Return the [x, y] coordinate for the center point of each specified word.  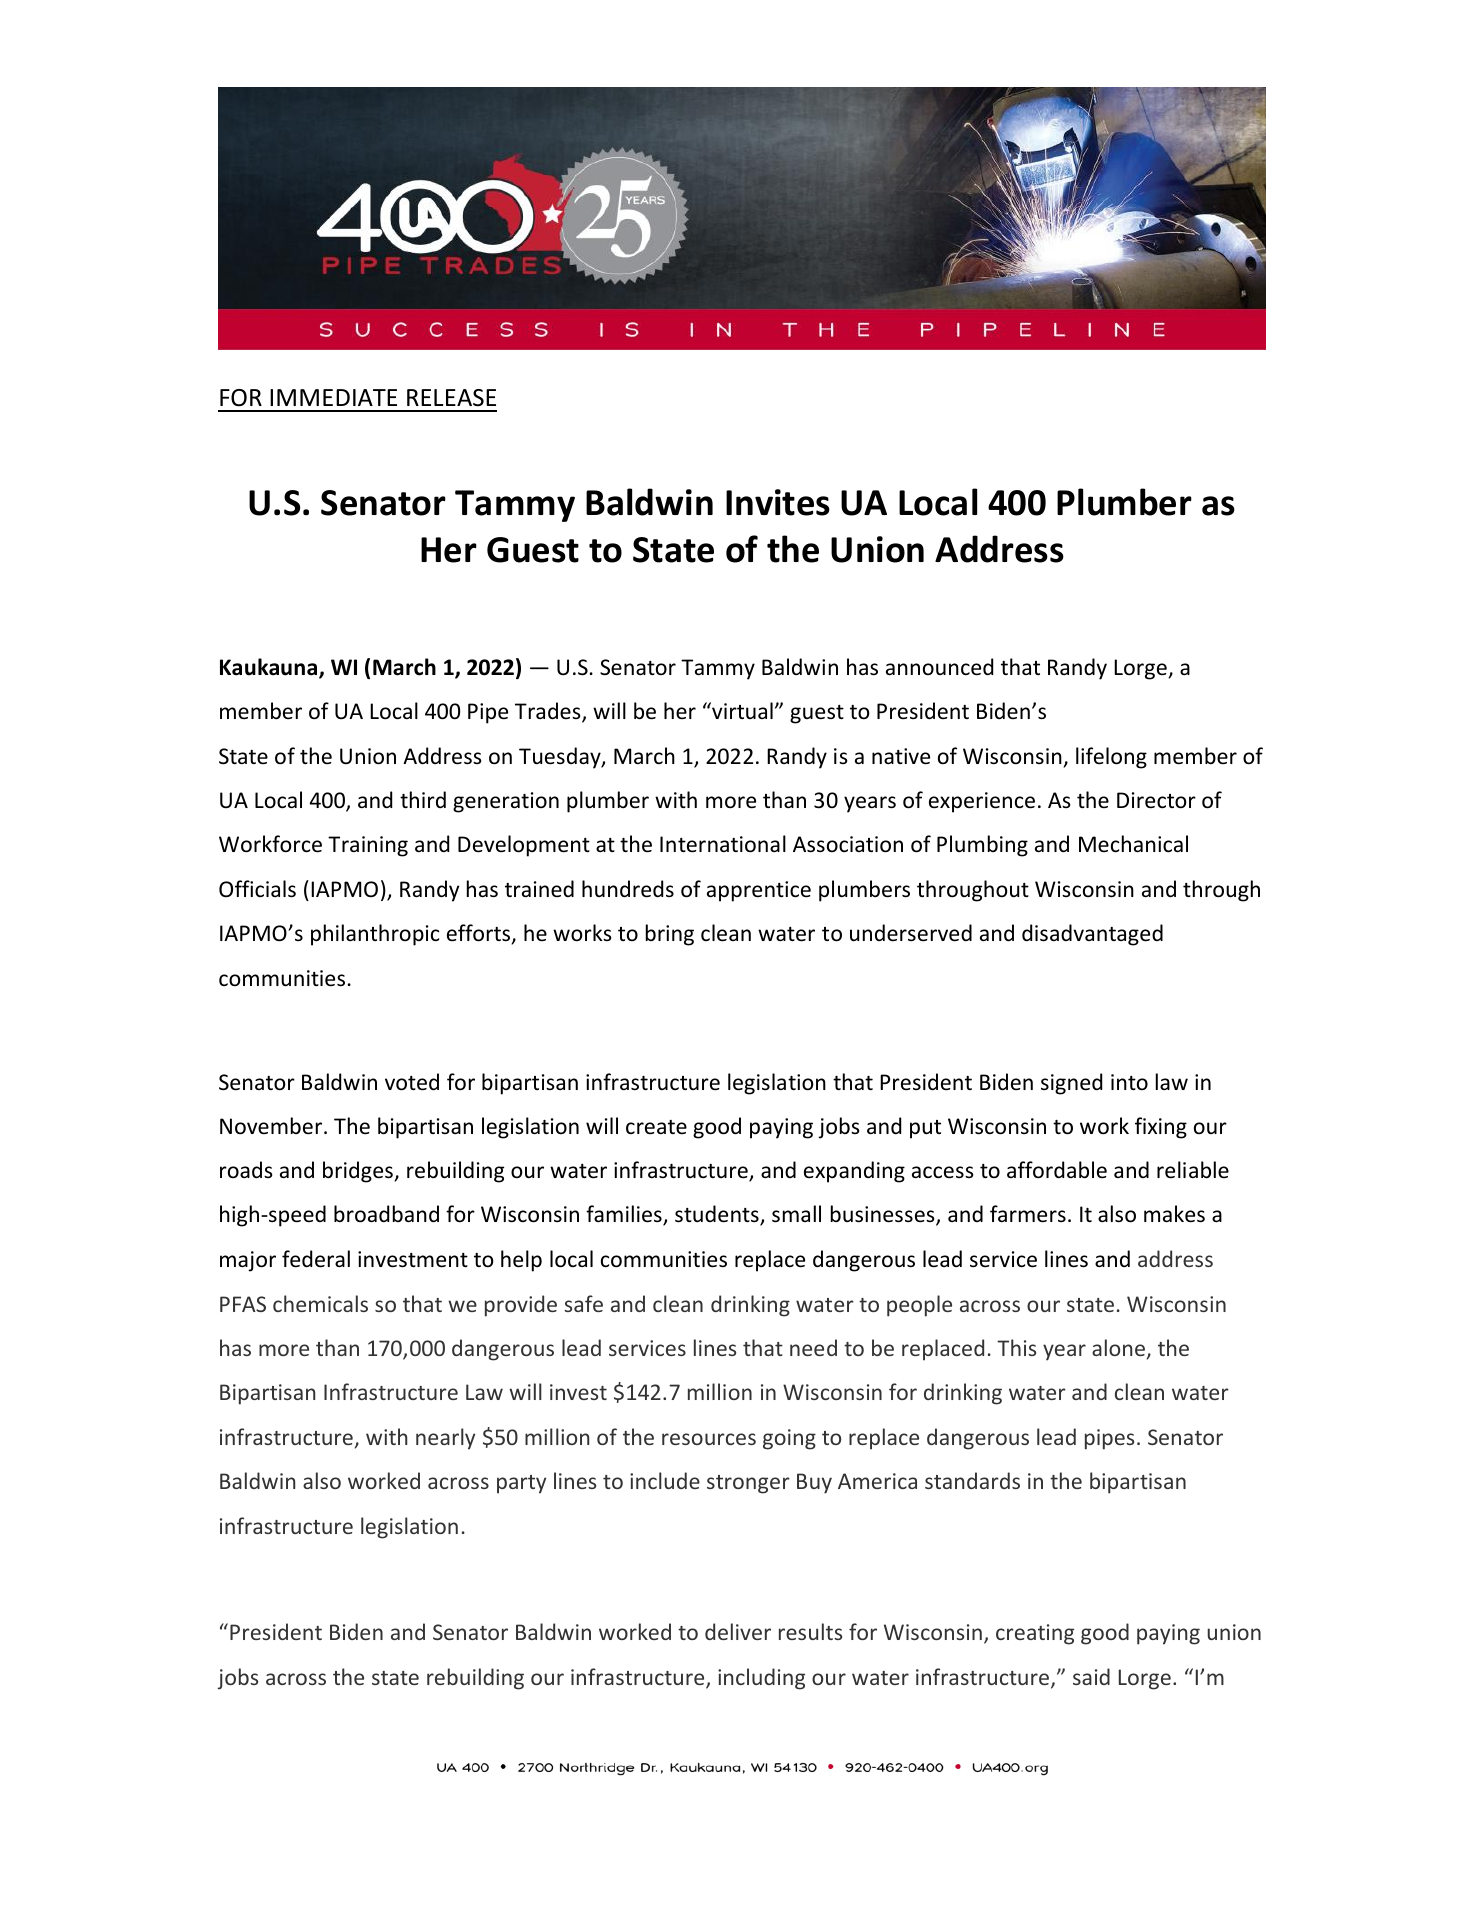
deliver [738, 1631]
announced [939, 667]
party [521, 1484]
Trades [549, 712]
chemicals [320, 1303]
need [813, 1347]
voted [412, 1082]
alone [1118, 1347]
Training [368, 846]
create [656, 1127]
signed [1071, 1084]
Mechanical [1133, 844]
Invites [778, 502]
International [723, 844]
